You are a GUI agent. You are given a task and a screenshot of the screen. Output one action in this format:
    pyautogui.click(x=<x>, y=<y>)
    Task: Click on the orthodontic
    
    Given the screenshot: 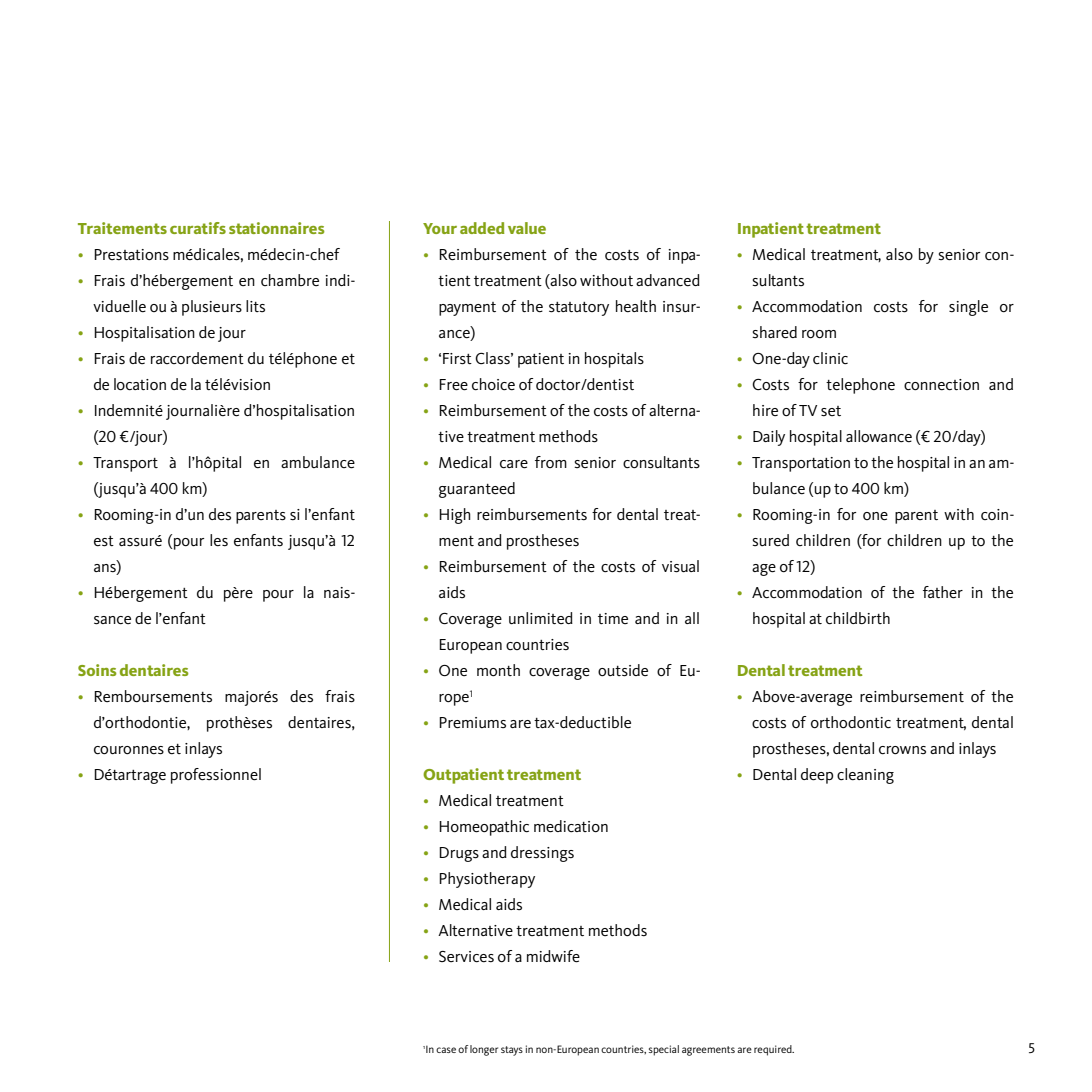 What is the action you would take?
    pyautogui.click(x=851, y=722)
